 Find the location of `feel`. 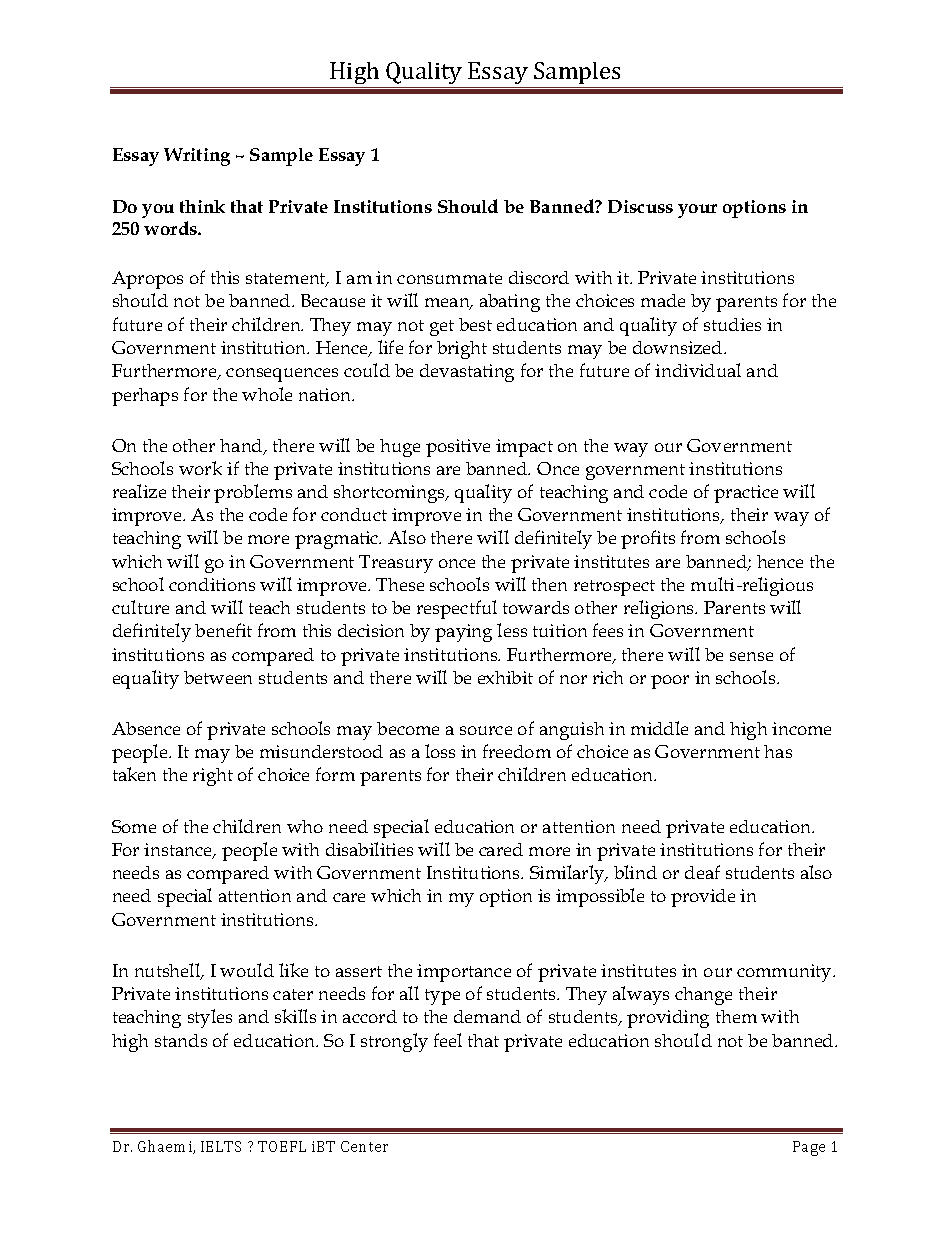

feel is located at coordinates (448, 1040).
